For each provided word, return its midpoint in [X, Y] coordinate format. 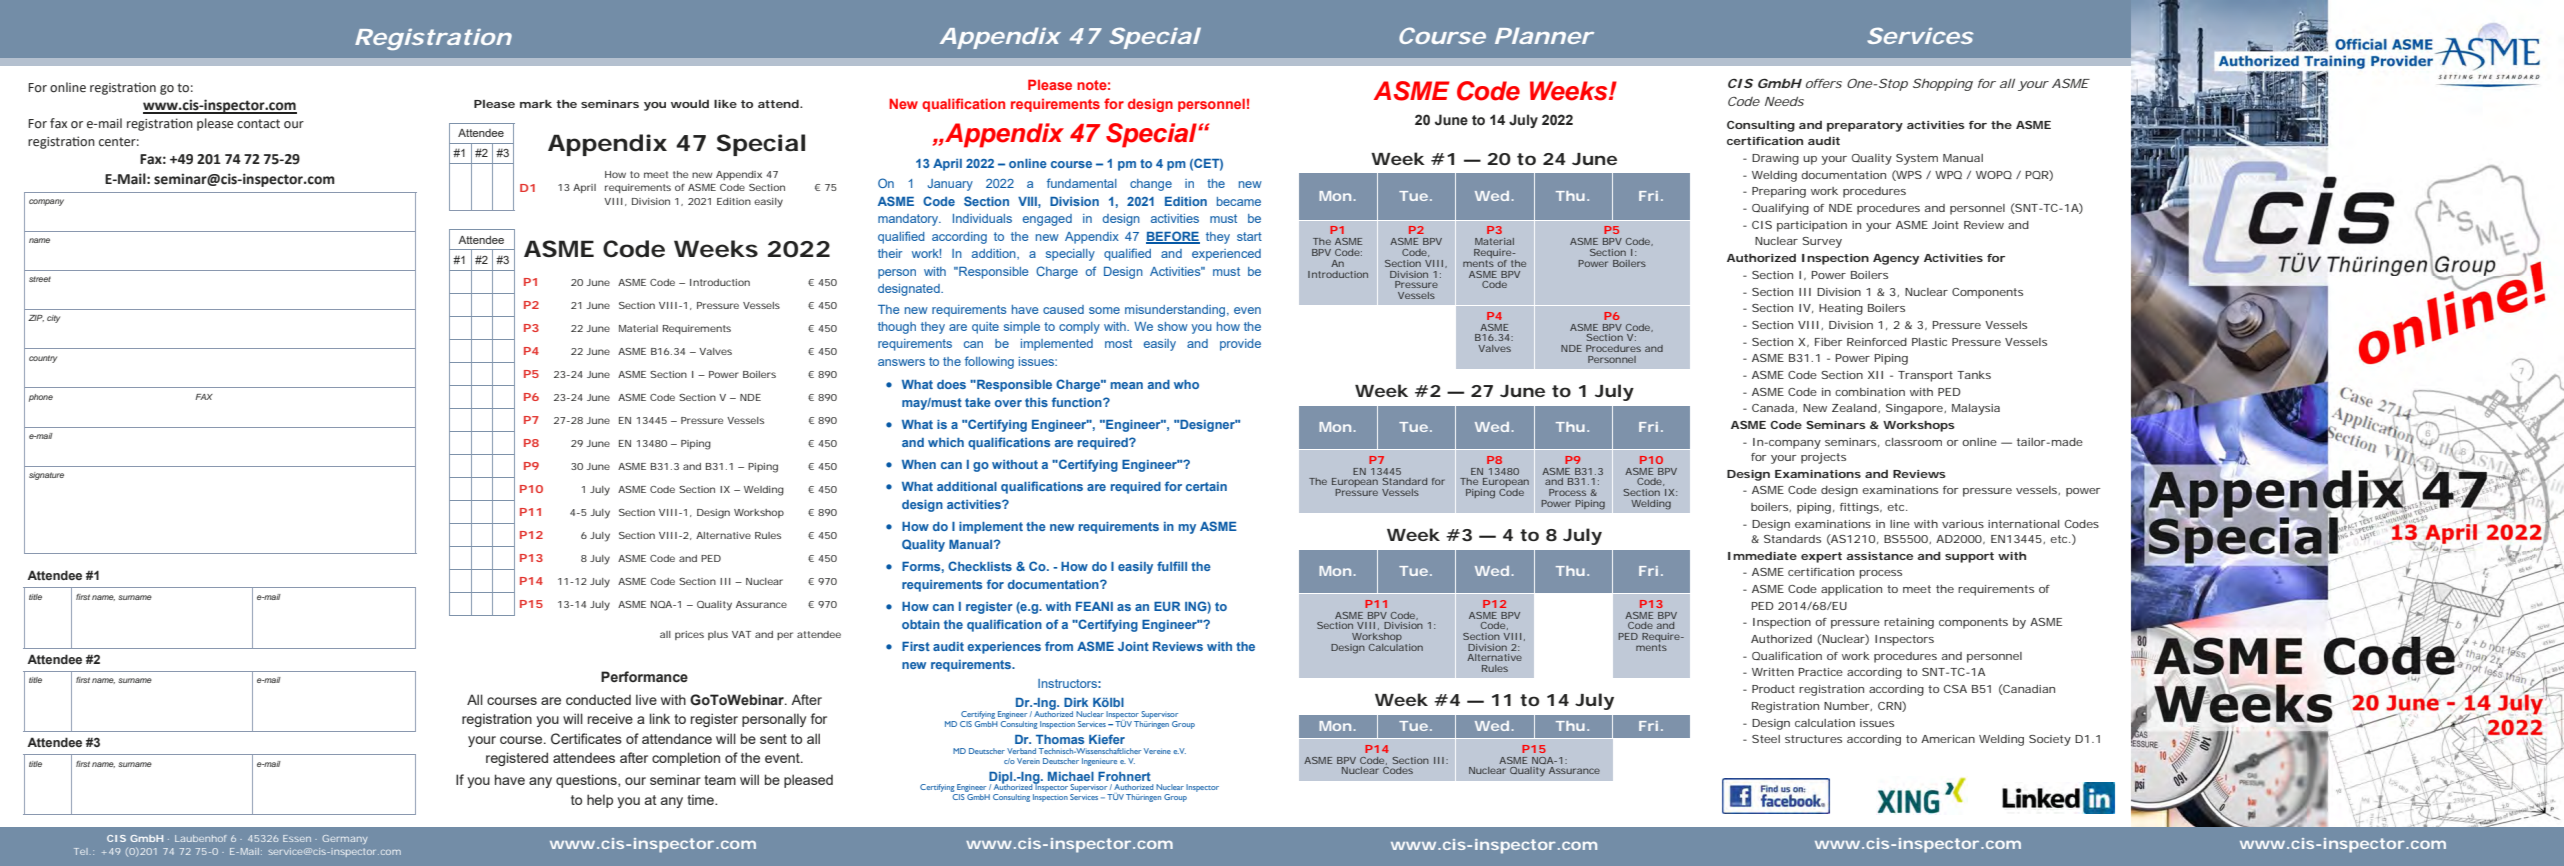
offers [1824, 83]
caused [1063, 309]
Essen [297, 838]
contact [258, 123]
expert [1821, 557]
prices [689, 635]
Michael [1071, 776]
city [53, 319]
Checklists [980, 566]
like [725, 104]
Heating [1841, 309]
